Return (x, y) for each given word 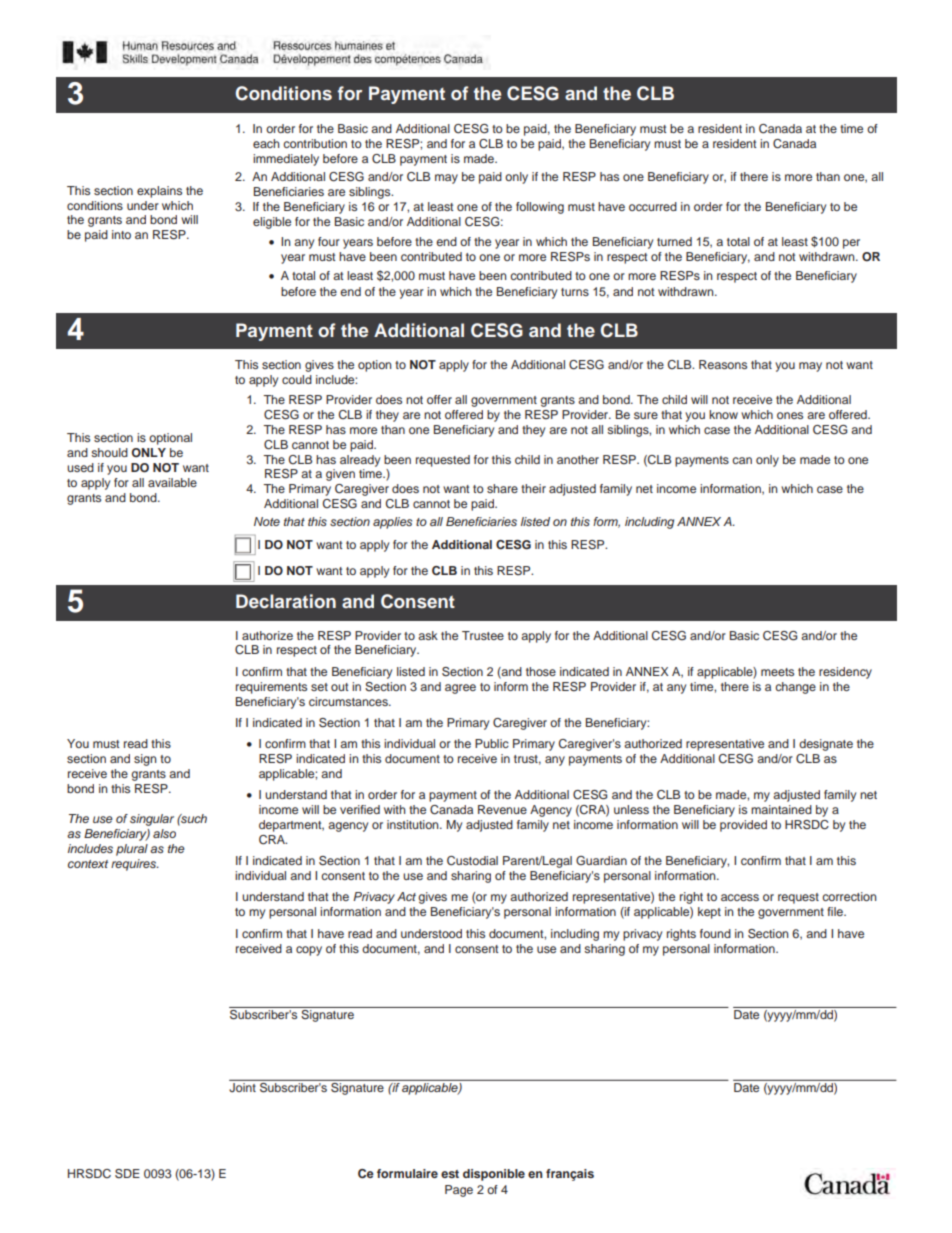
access (740, 897)
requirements (271, 688)
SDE (127, 1174)
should (109, 452)
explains (159, 192)
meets (777, 672)
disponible (494, 1175)
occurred (653, 206)
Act (406, 896)
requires (135, 865)
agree (460, 689)
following (540, 208)
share (502, 488)
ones (790, 415)
